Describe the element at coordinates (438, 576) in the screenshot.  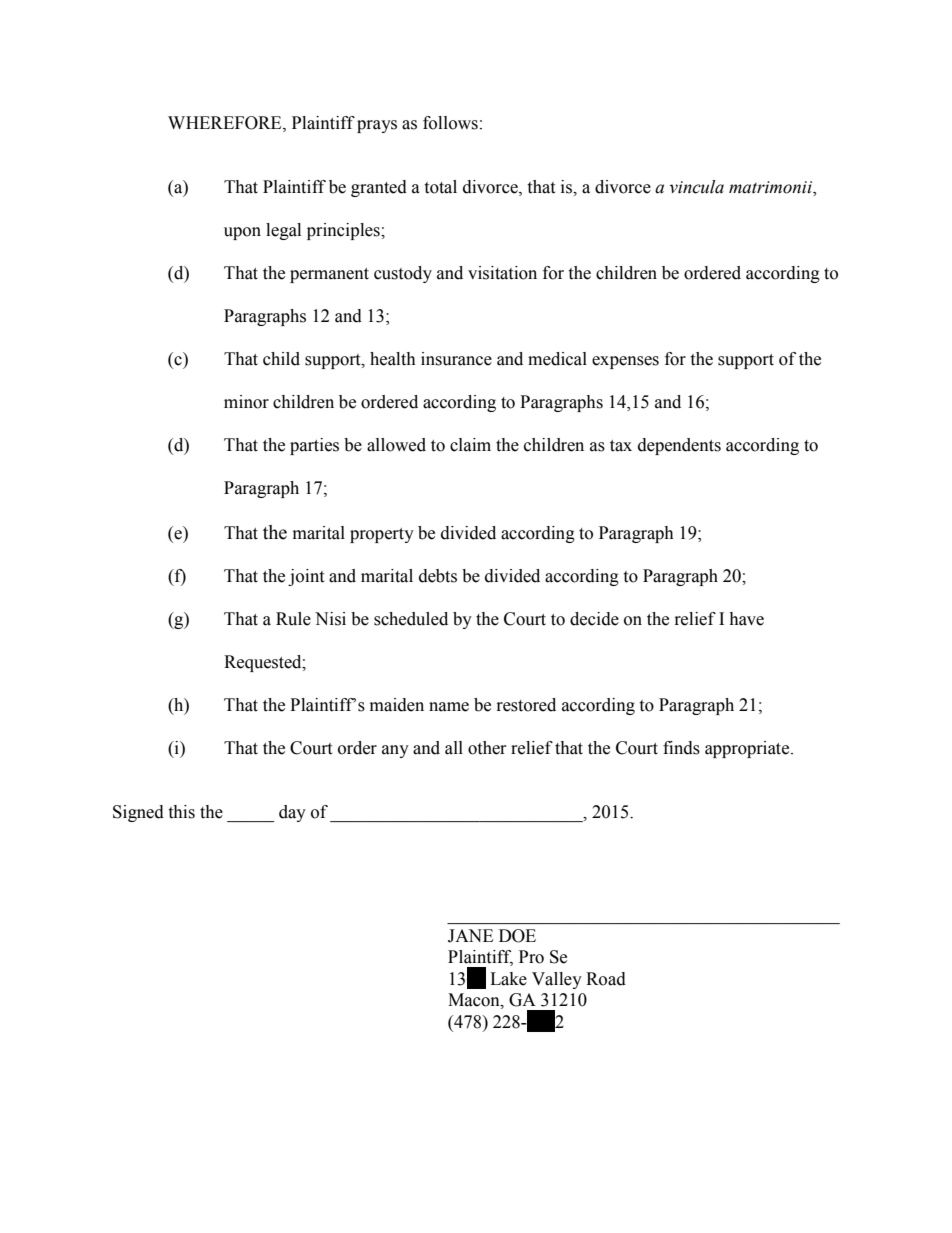
I see `debts` at that location.
